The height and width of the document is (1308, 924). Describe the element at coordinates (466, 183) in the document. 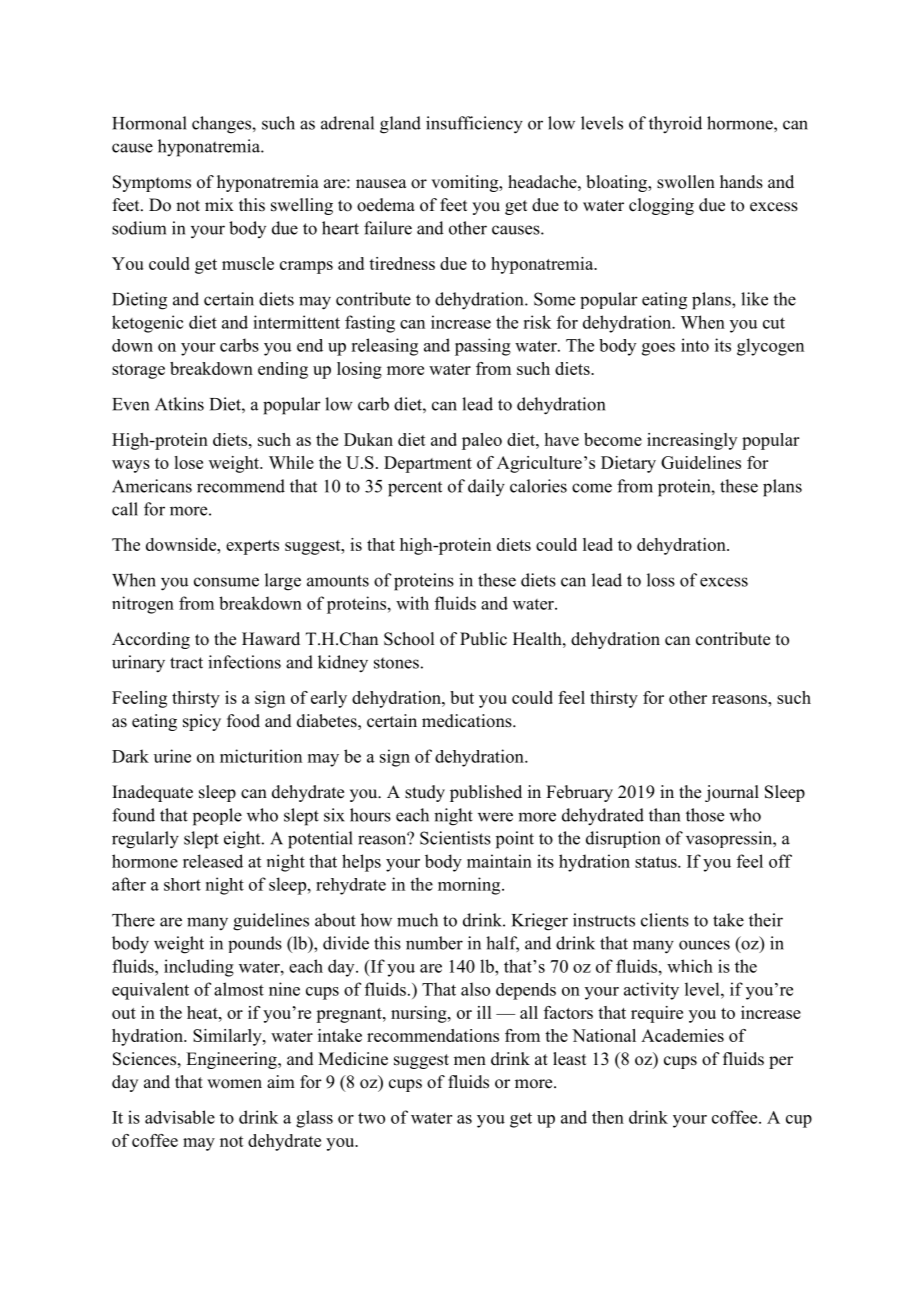

I see `vomiting` at that location.
